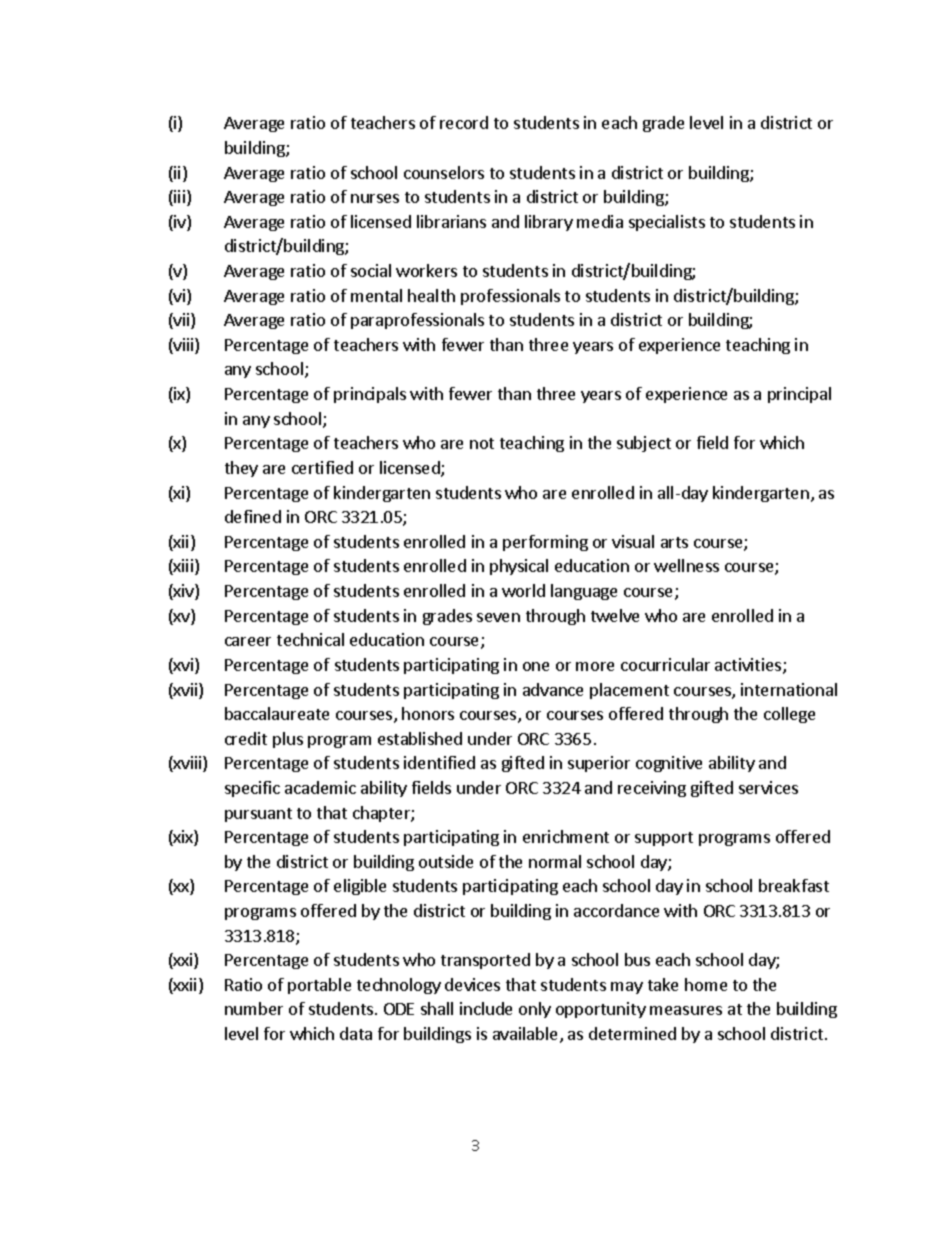 The image size is (952, 1233). Describe the element at coordinates (706, 984) in the page. I see `home` at that location.
